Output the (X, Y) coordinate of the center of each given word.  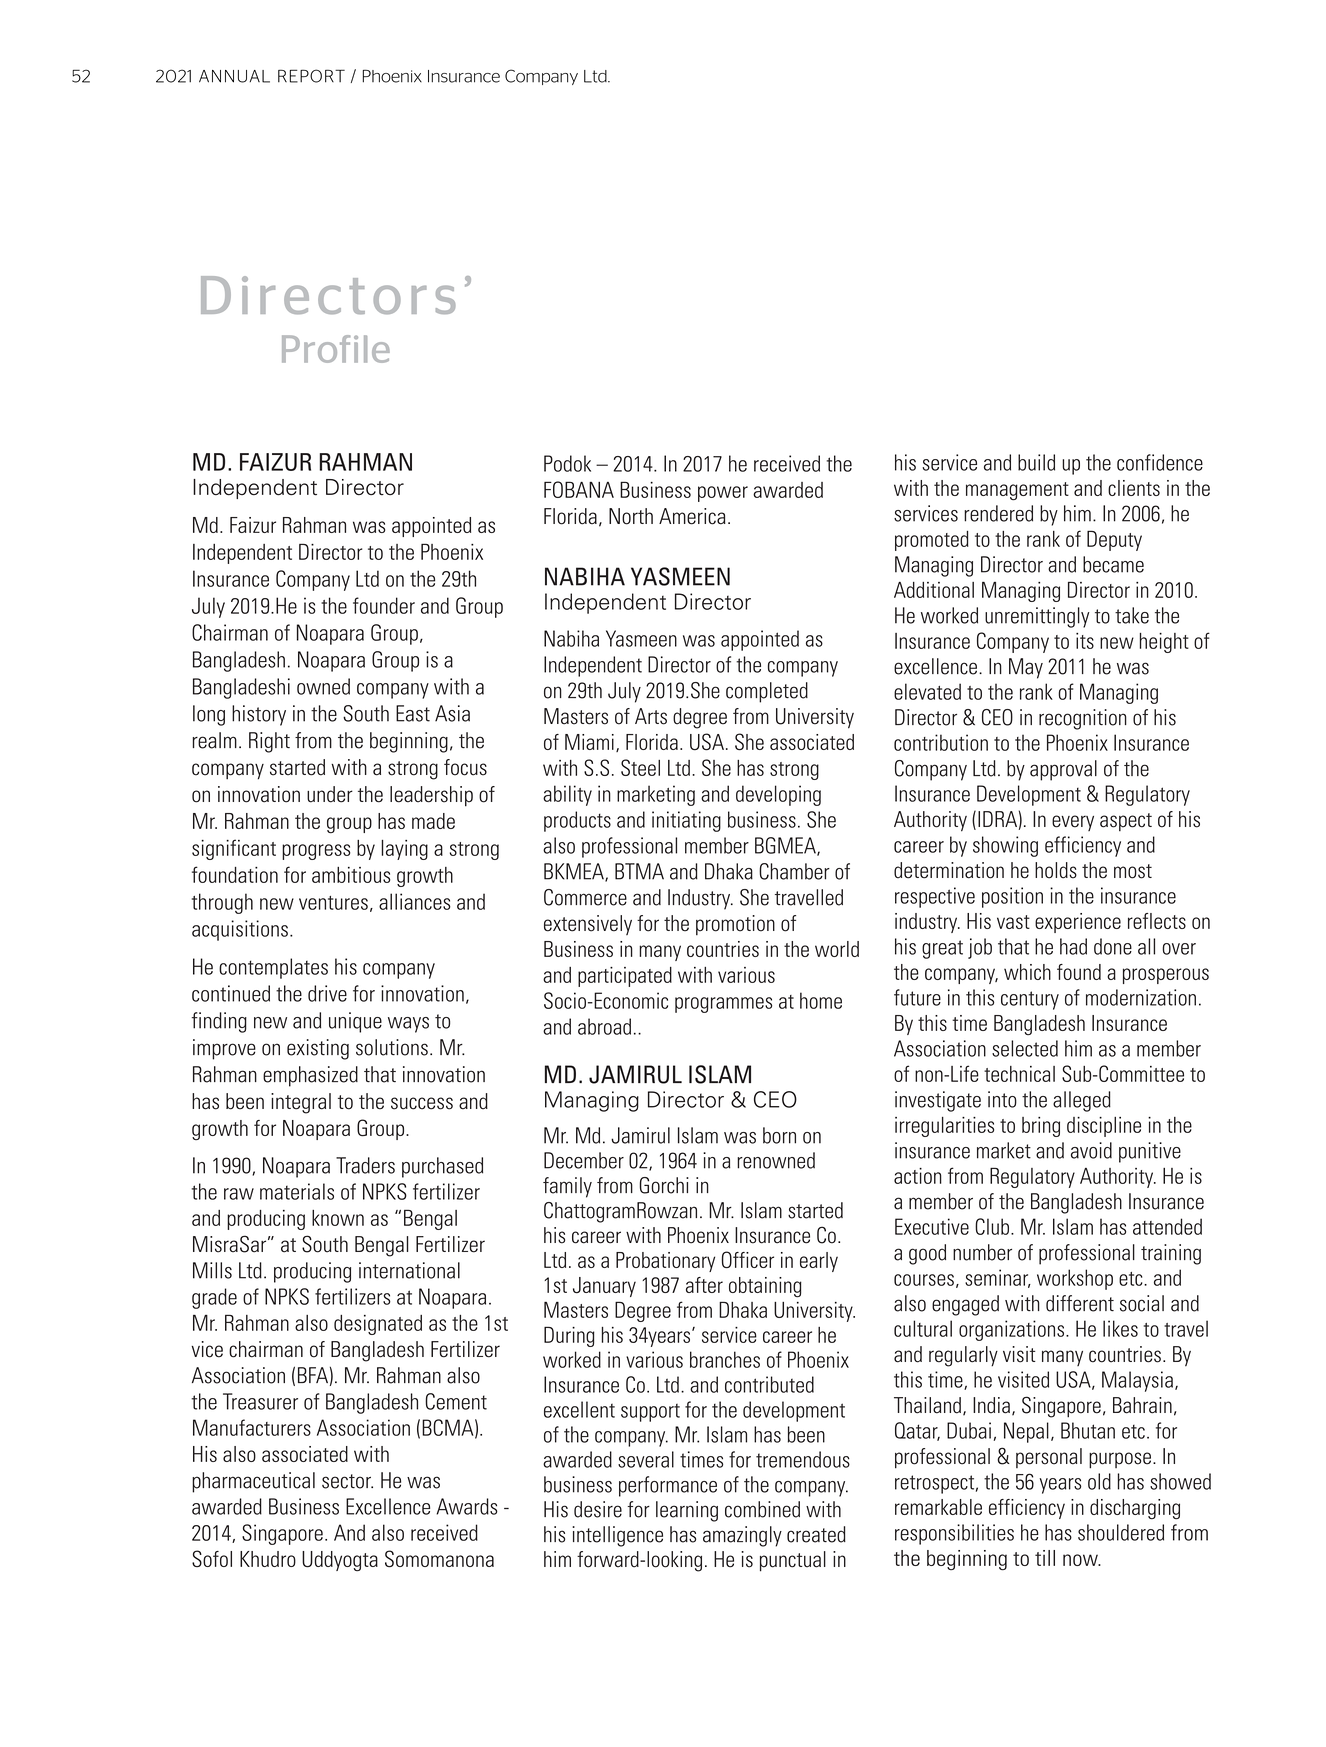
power (723, 494)
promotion (735, 925)
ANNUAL (234, 76)
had (1073, 946)
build (1036, 462)
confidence (1160, 462)
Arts (651, 716)
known (338, 1218)
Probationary (665, 1262)
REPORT (311, 76)
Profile (336, 349)
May (1026, 668)
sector (347, 1481)
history (259, 715)
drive (327, 993)
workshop (1075, 1279)
